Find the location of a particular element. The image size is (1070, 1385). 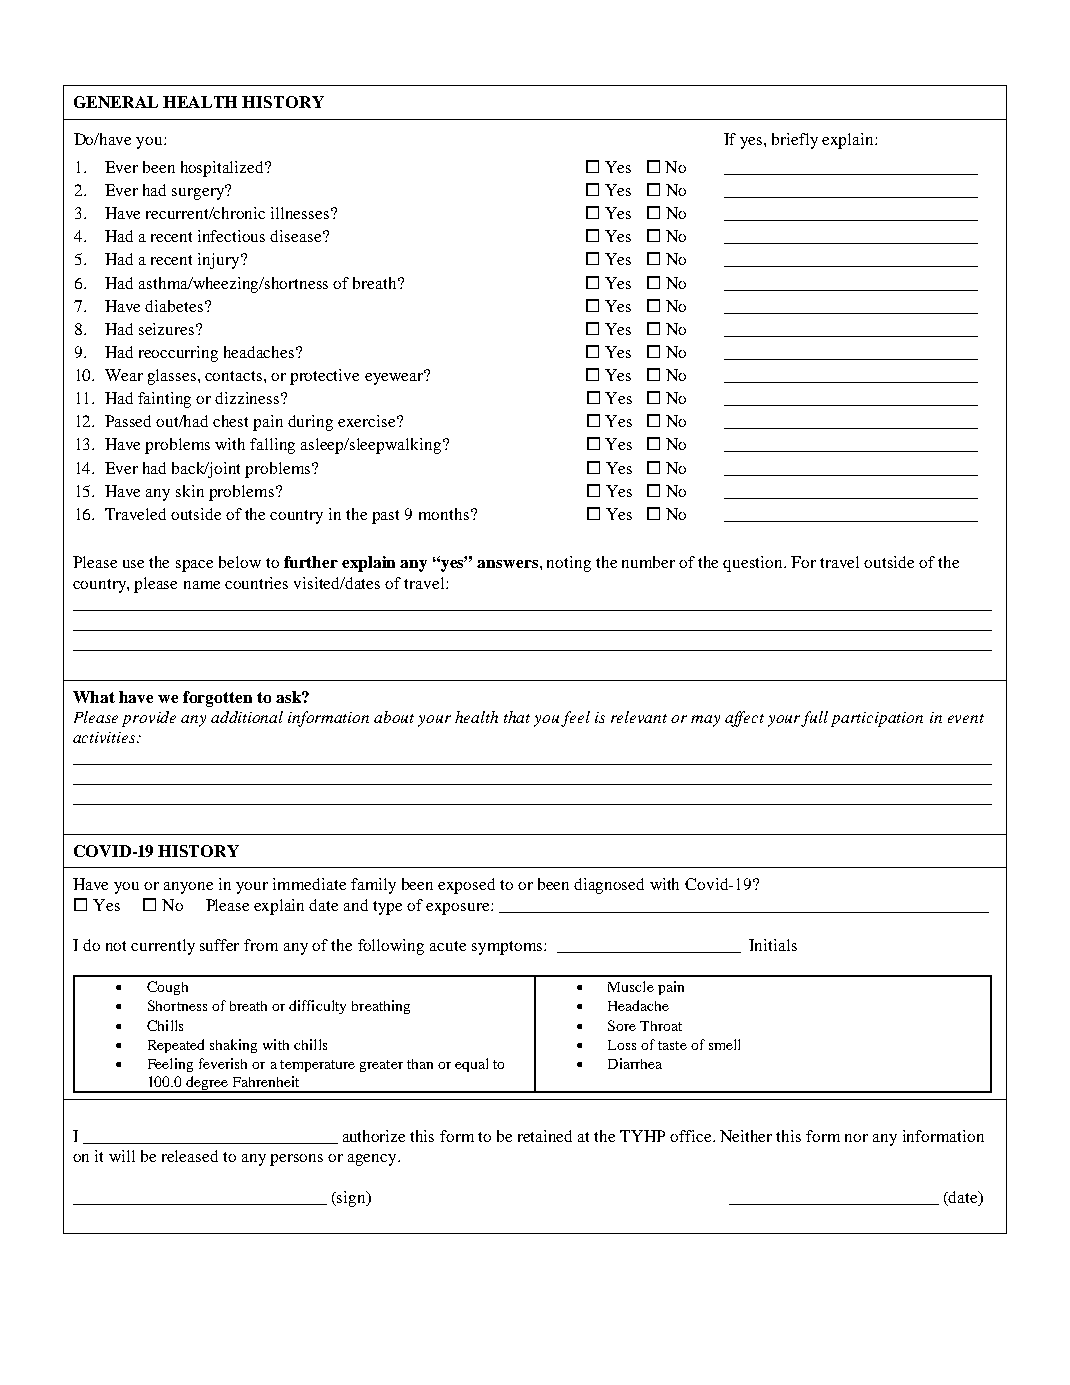

released is located at coordinates (190, 1156).
